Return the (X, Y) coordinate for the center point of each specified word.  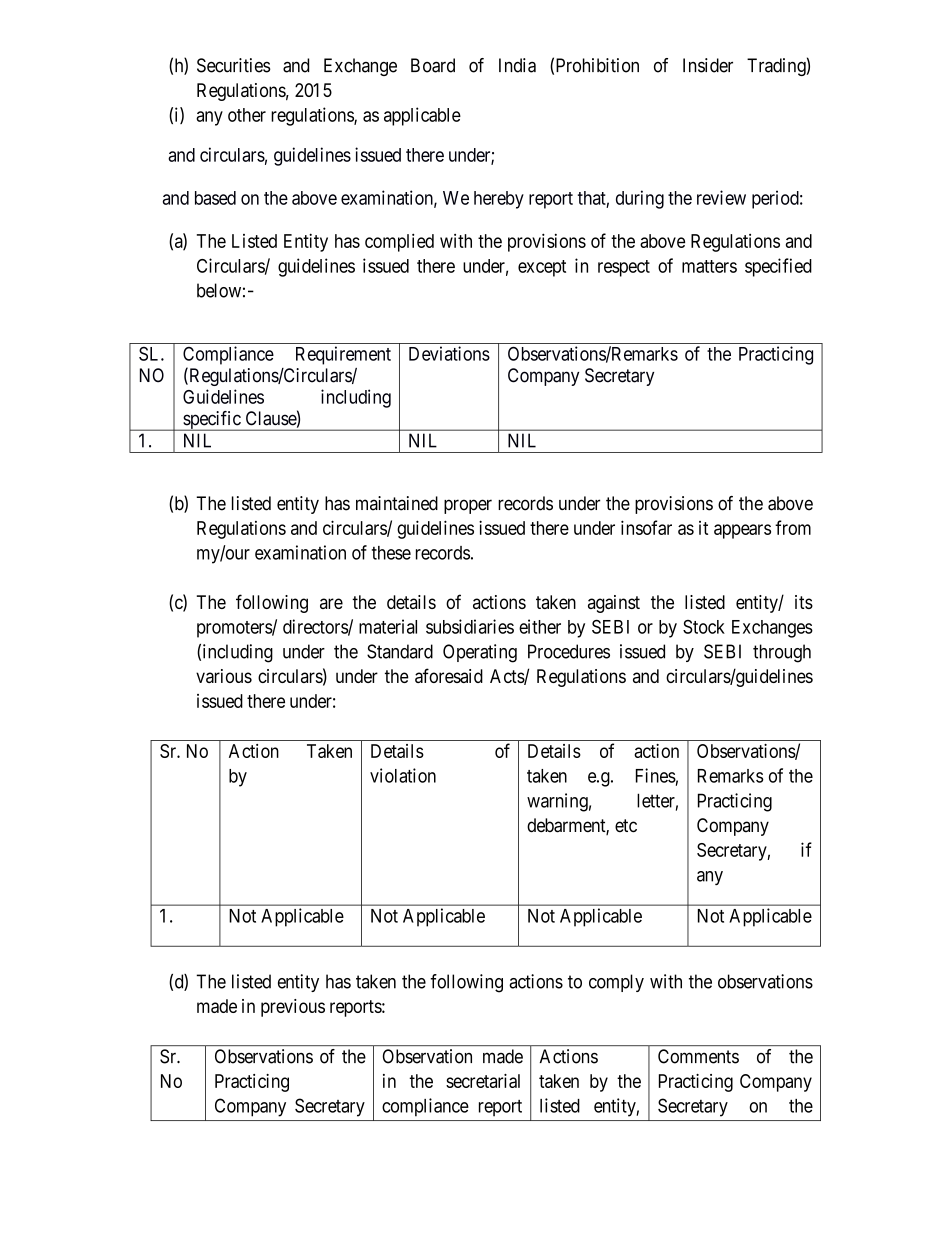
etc (626, 826)
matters (709, 266)
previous (293, 1008)
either (540, 626)
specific (211, 421)
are (331, 603)
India (517, 65)
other (247, 115)
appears (742, 531)
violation (403, 775)
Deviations (449, 353)
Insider (708, 65)
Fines (656, 775)
